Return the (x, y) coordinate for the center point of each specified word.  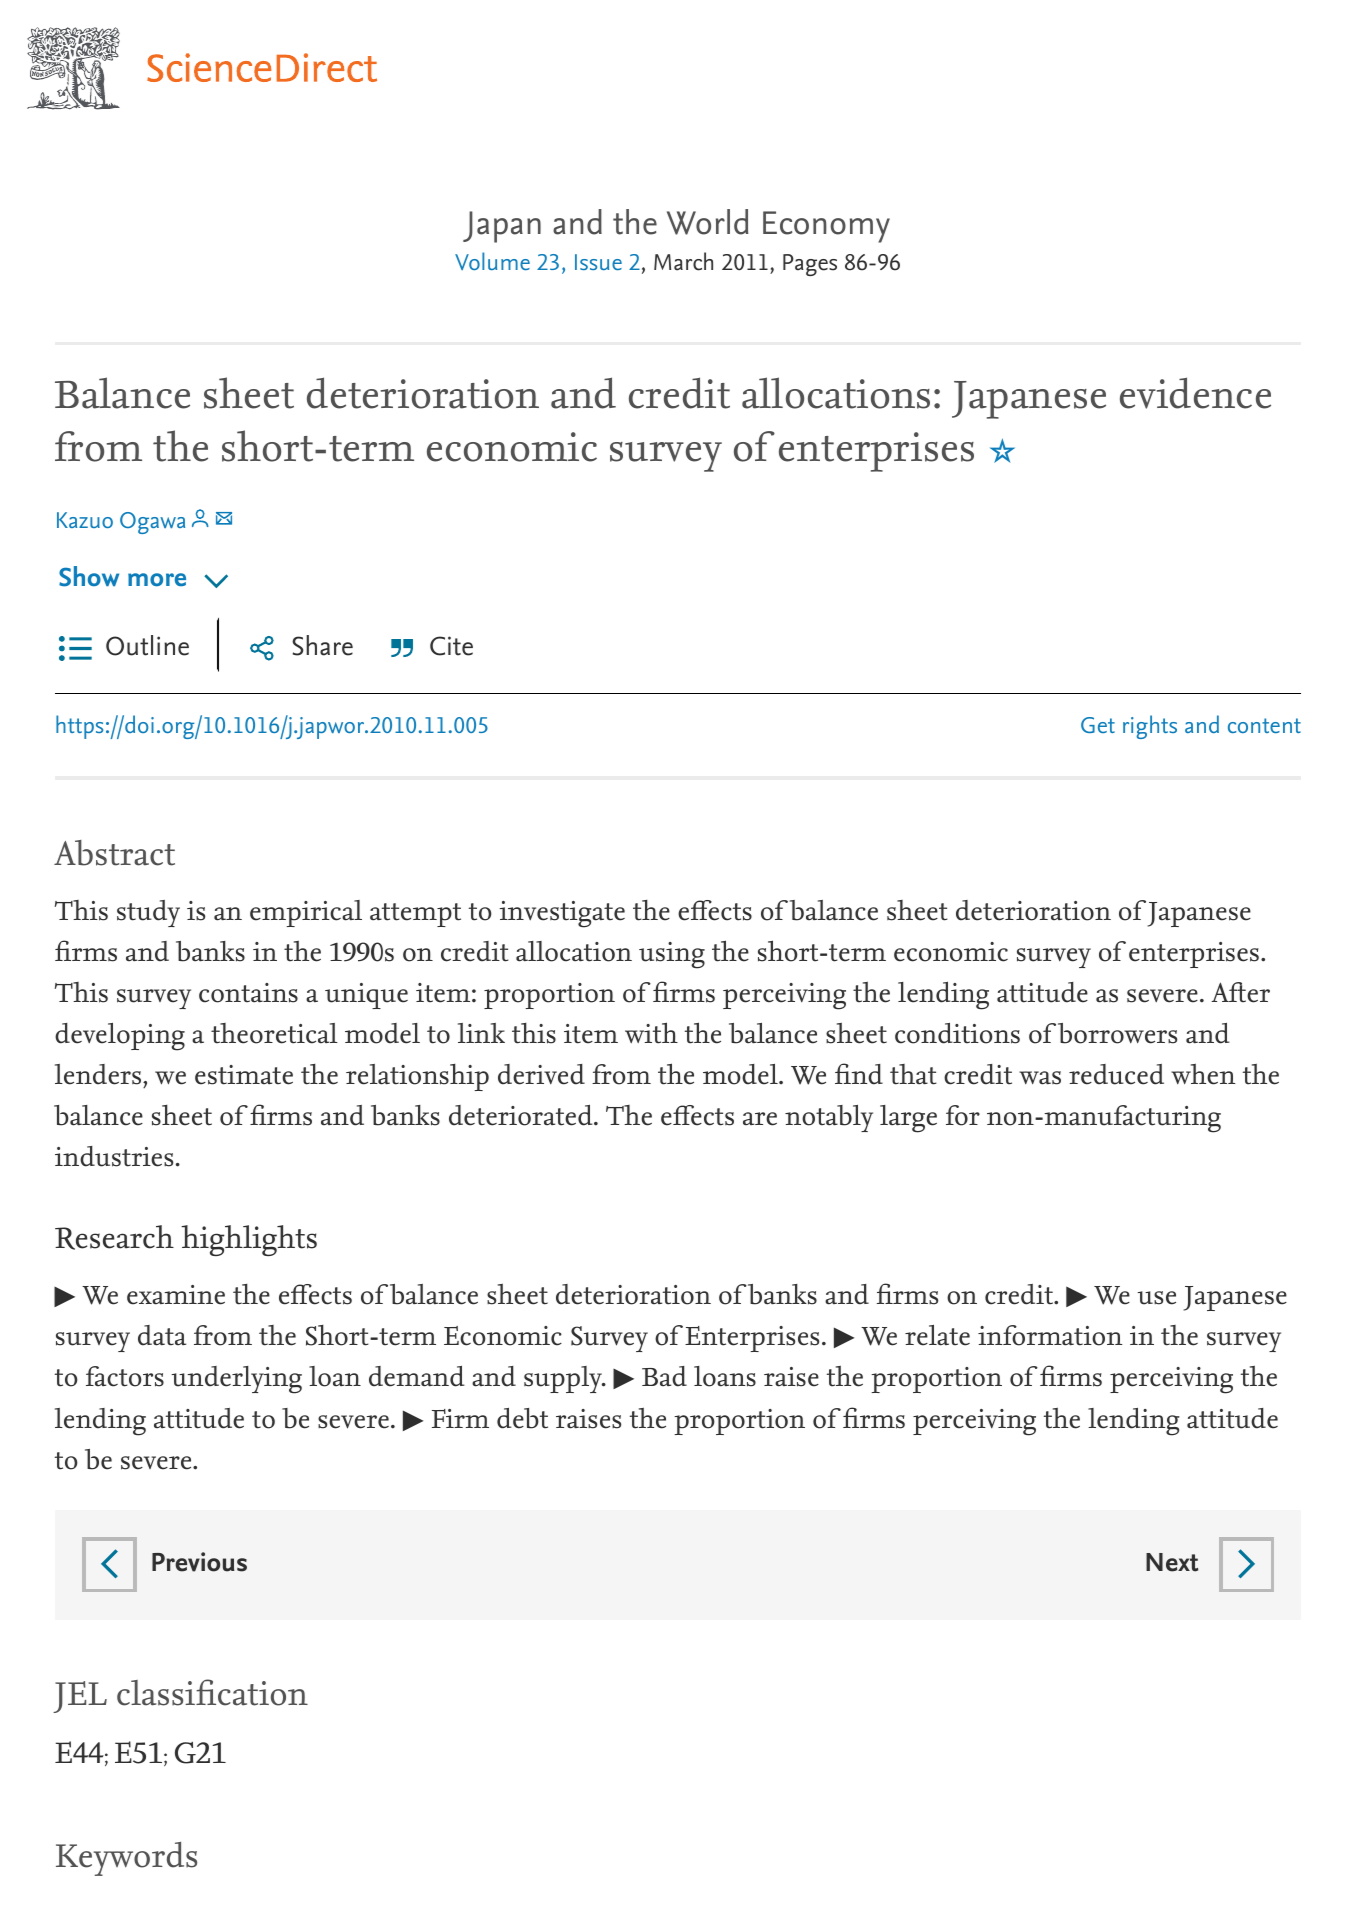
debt (522, 1418)
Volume (492, 261)
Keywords (126, 1859)
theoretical (274, 1033)
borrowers (1117, 1033)
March (683, 261)
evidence (1195, 393)
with (651, 1033)
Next (1172, 1562)
